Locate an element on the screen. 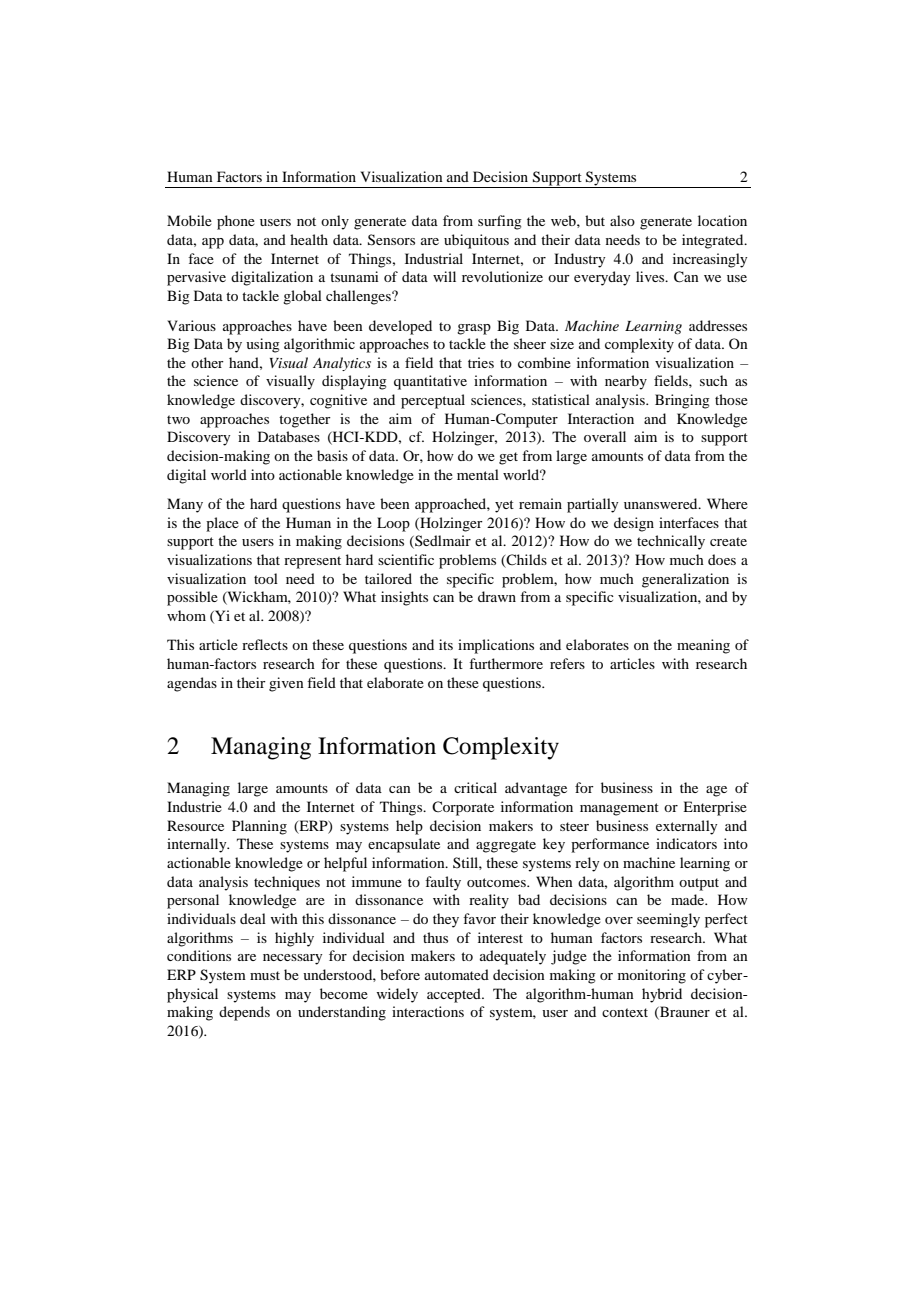  reflects is located at coordinates (265, 644).
